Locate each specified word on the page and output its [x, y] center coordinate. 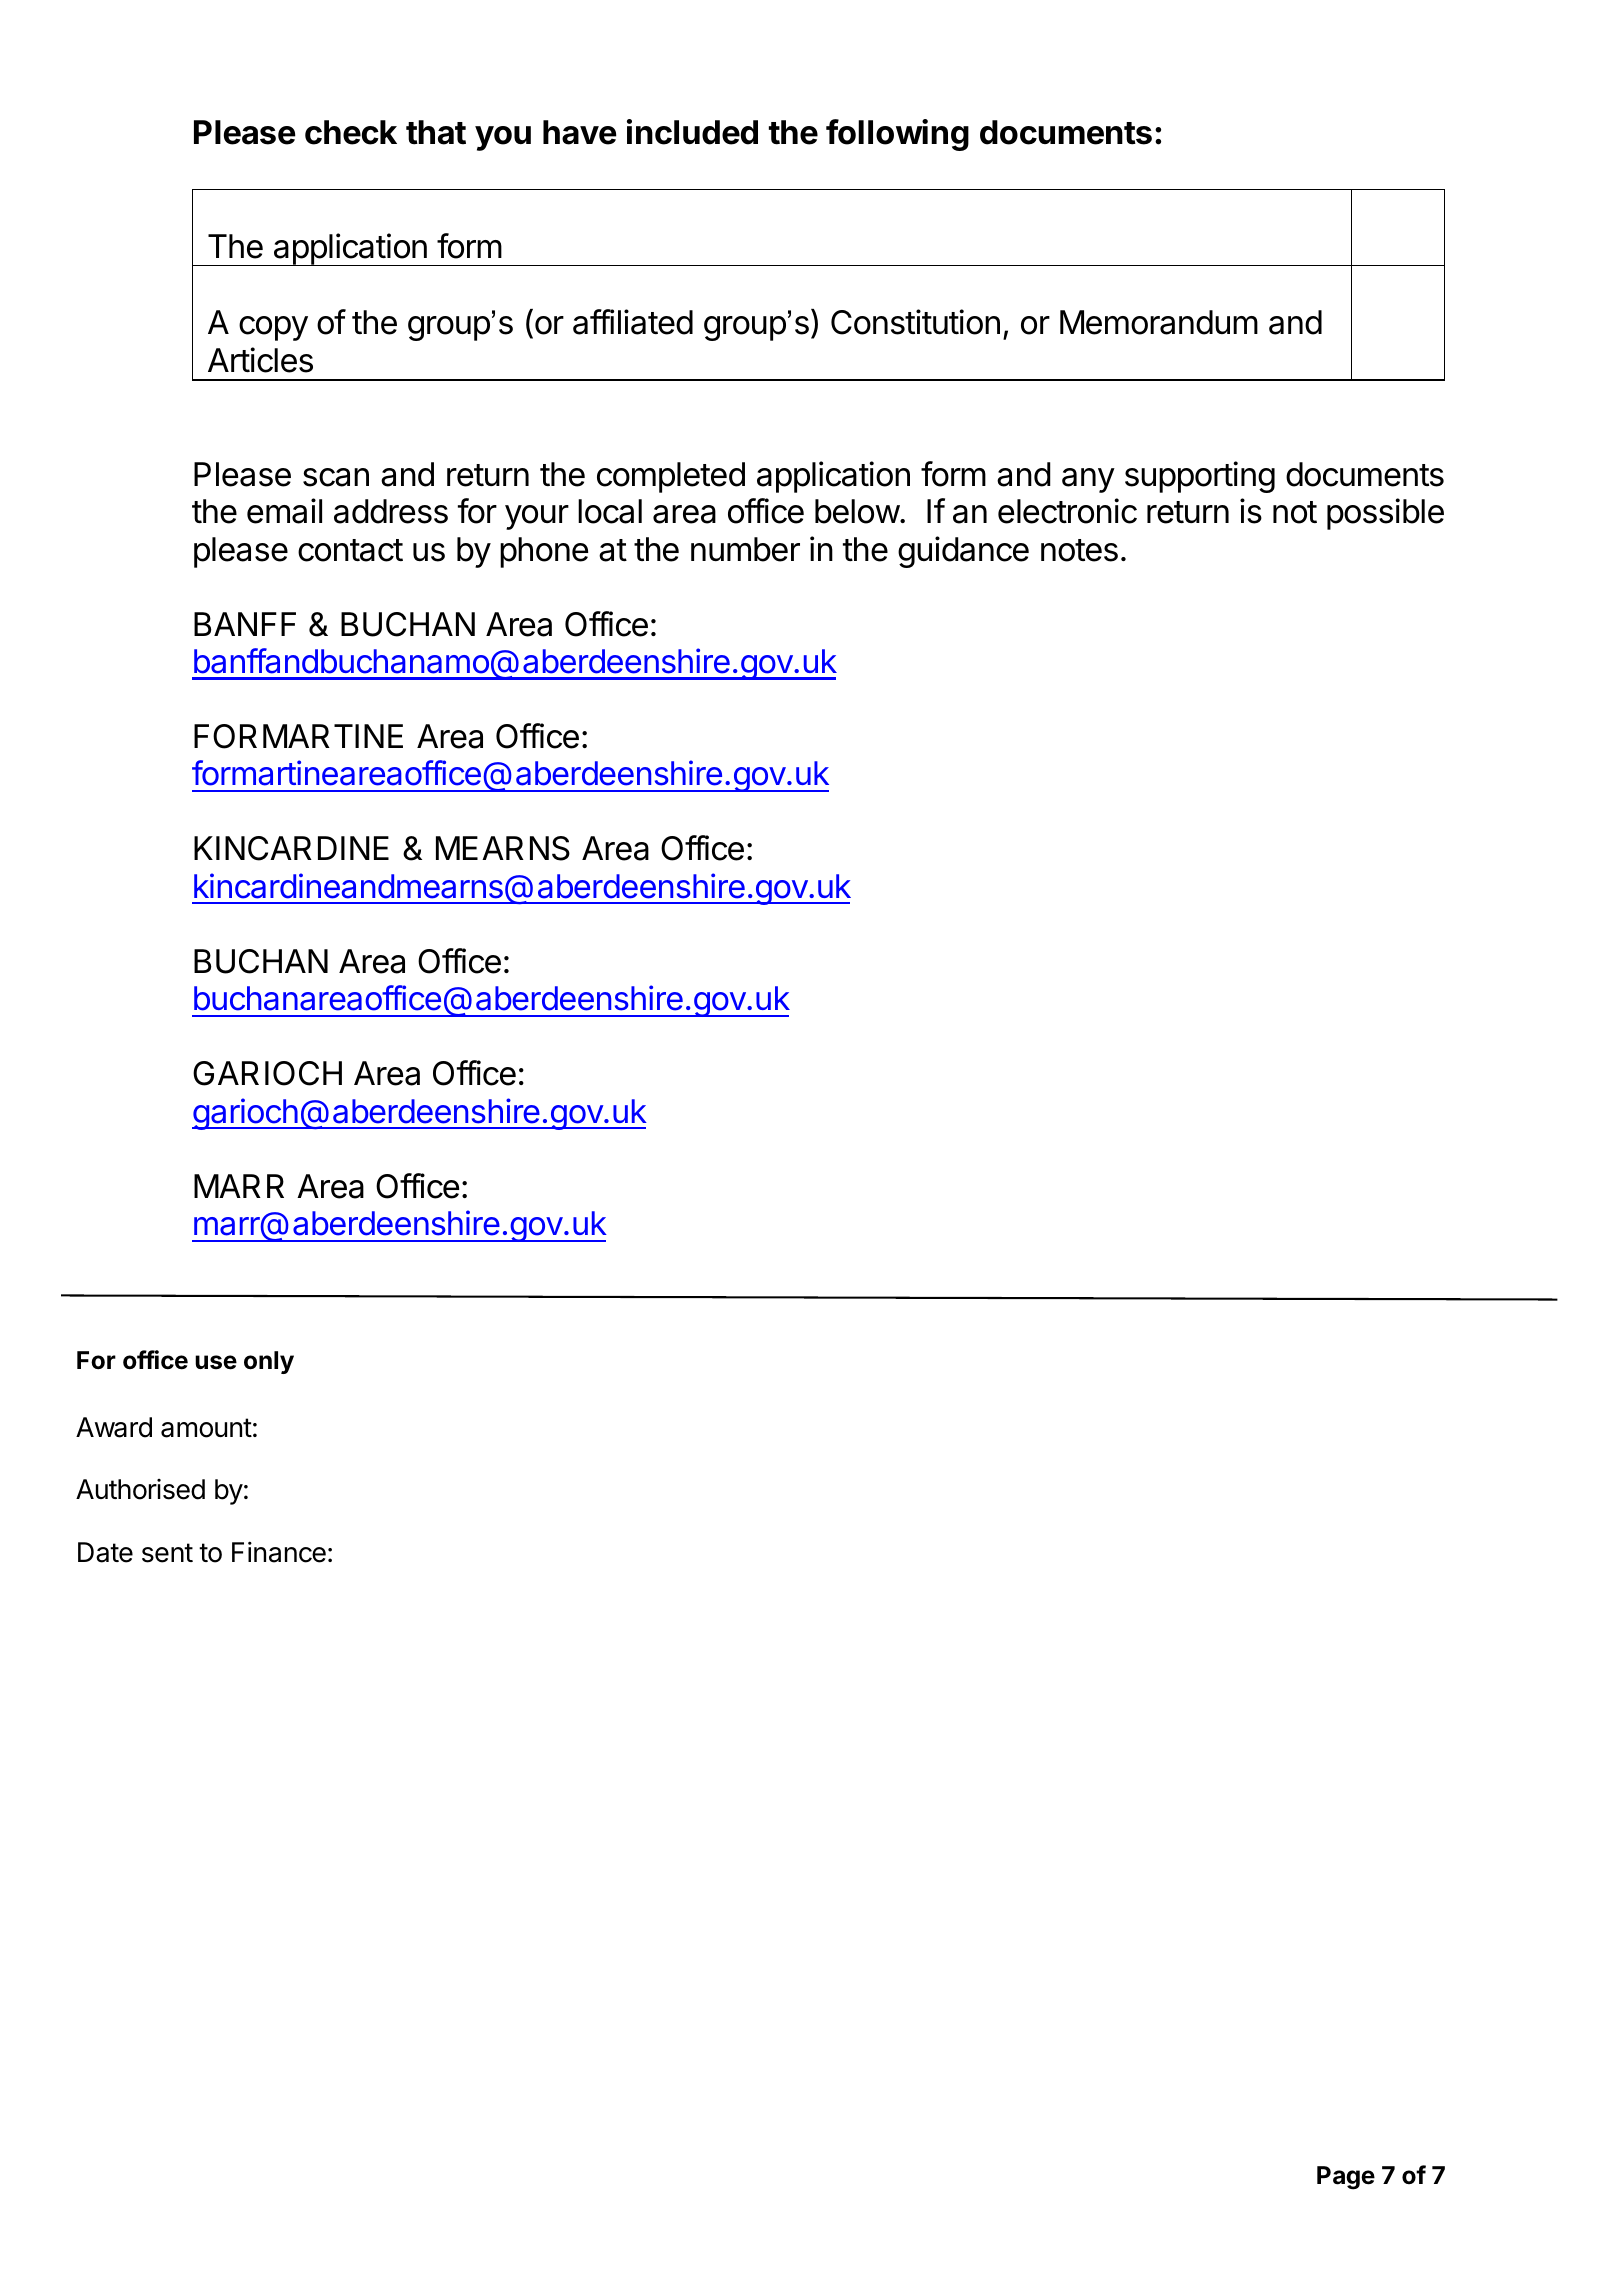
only [269, 1362]
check [351, 132]
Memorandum [1159, 322]
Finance [279, 1552]
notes [1079, 550]
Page [1346, 2178]
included [692, 132]
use [216, 1362]
